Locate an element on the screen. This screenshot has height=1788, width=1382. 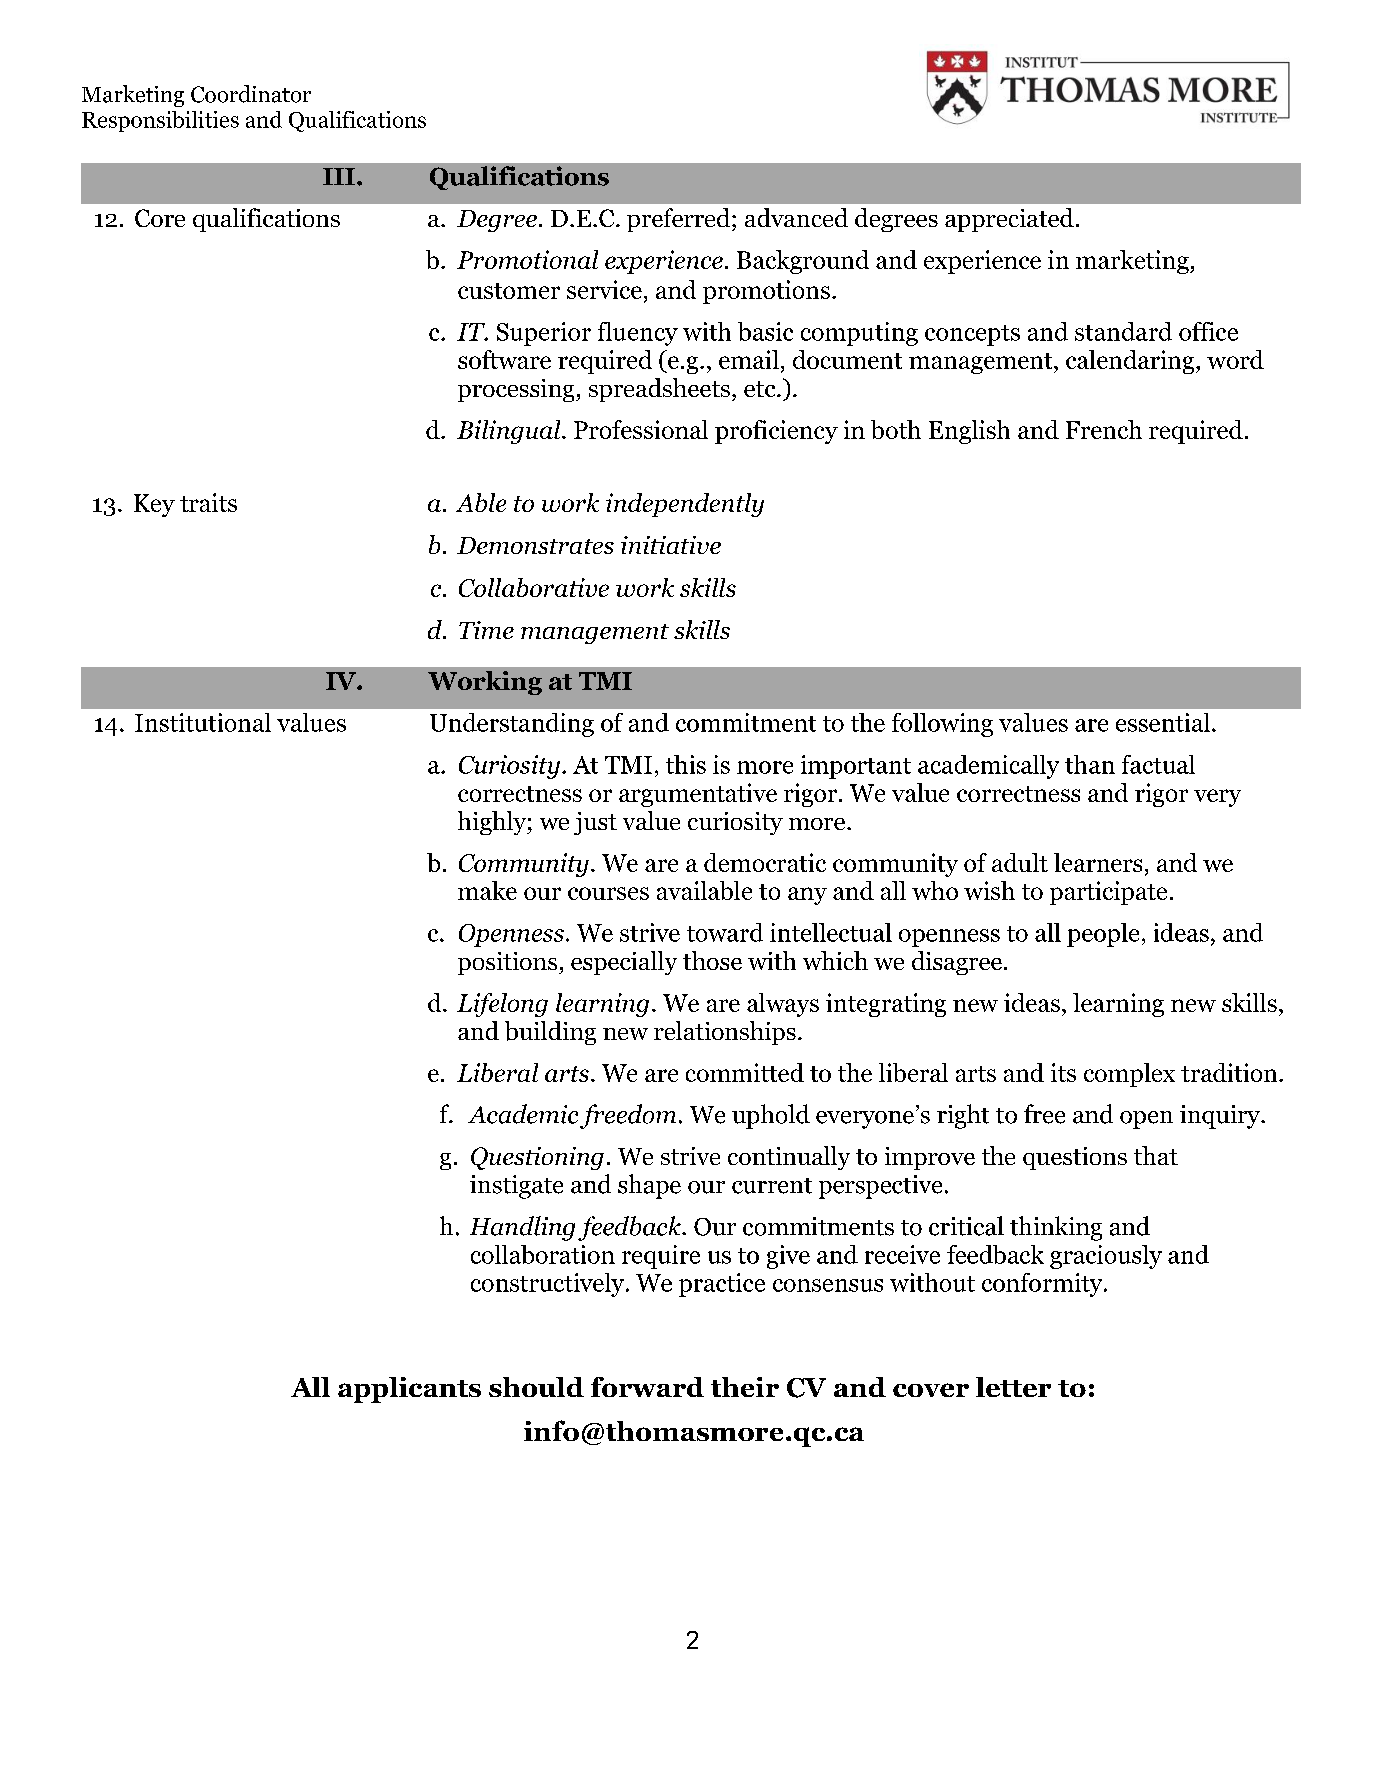
initiative is located at coordinates (671, 545).
